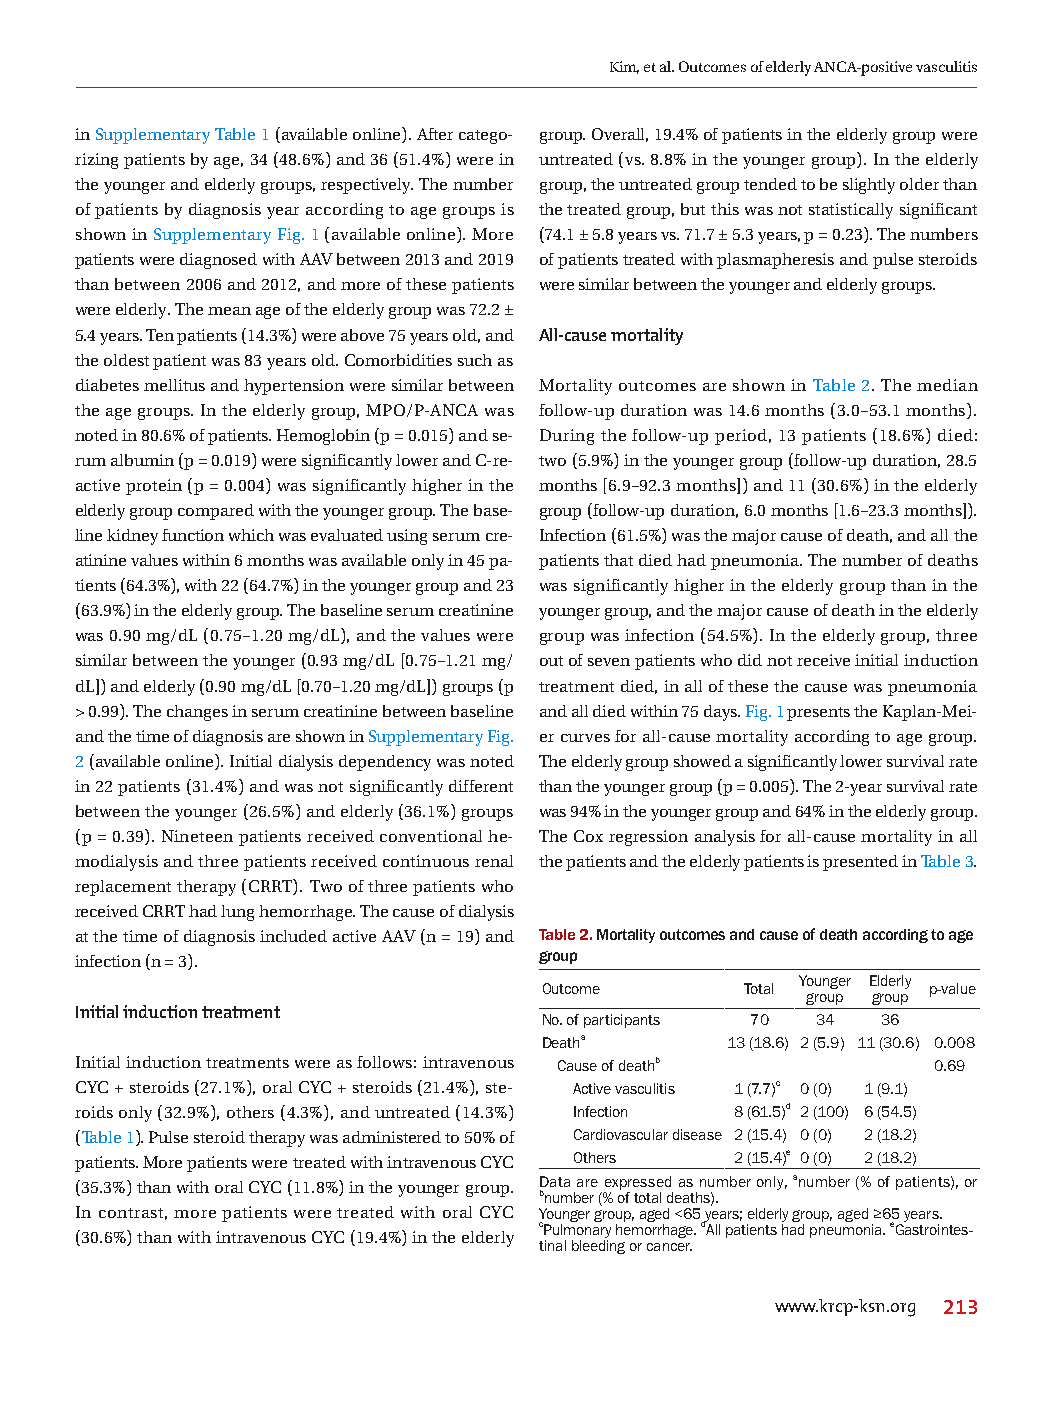 This document has height=1404, width=1053. I want to click on respectively, so click(367, 186).
